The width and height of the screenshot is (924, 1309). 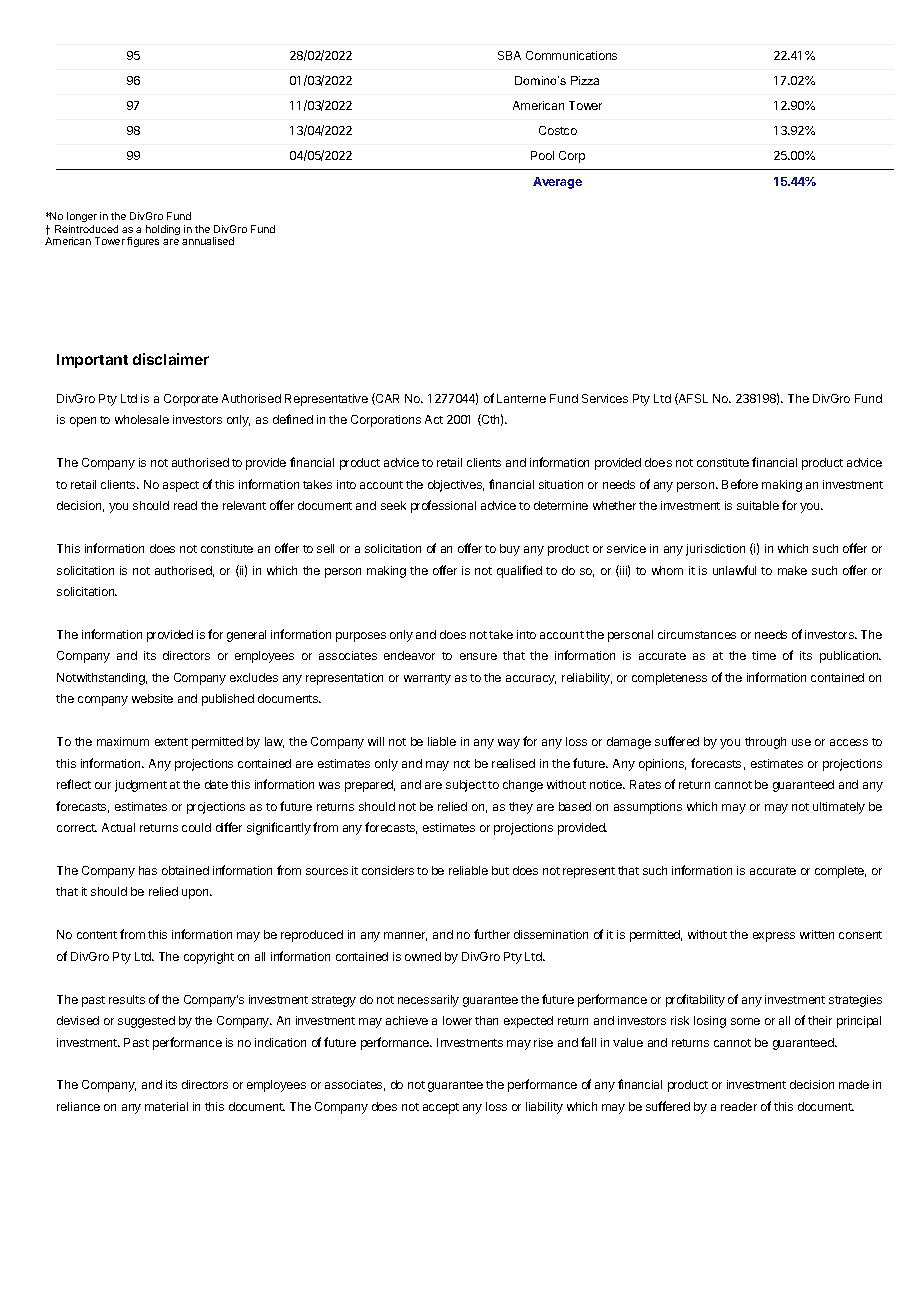 I want to click on Before, so click(x=740, y=484).
